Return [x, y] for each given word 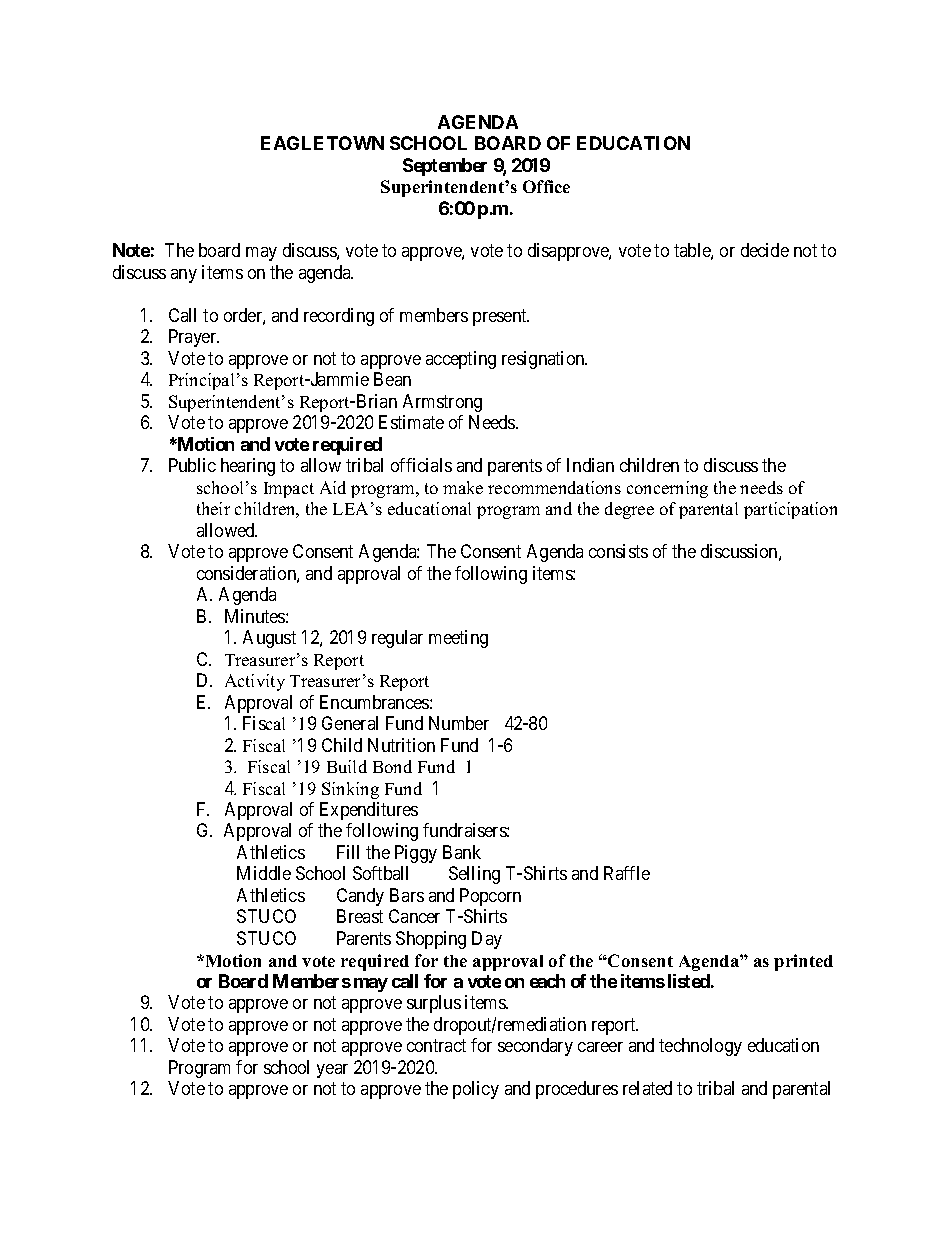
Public [192, 465]
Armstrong [442, 403]
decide [765, 250]
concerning [667, 489]
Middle [264, 873]
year [332, 1071]
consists [618, 551]
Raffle [627, 873]
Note [131, 250]
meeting [458, 639]
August [269, 639]
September [445, 167]
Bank [462, 852]
